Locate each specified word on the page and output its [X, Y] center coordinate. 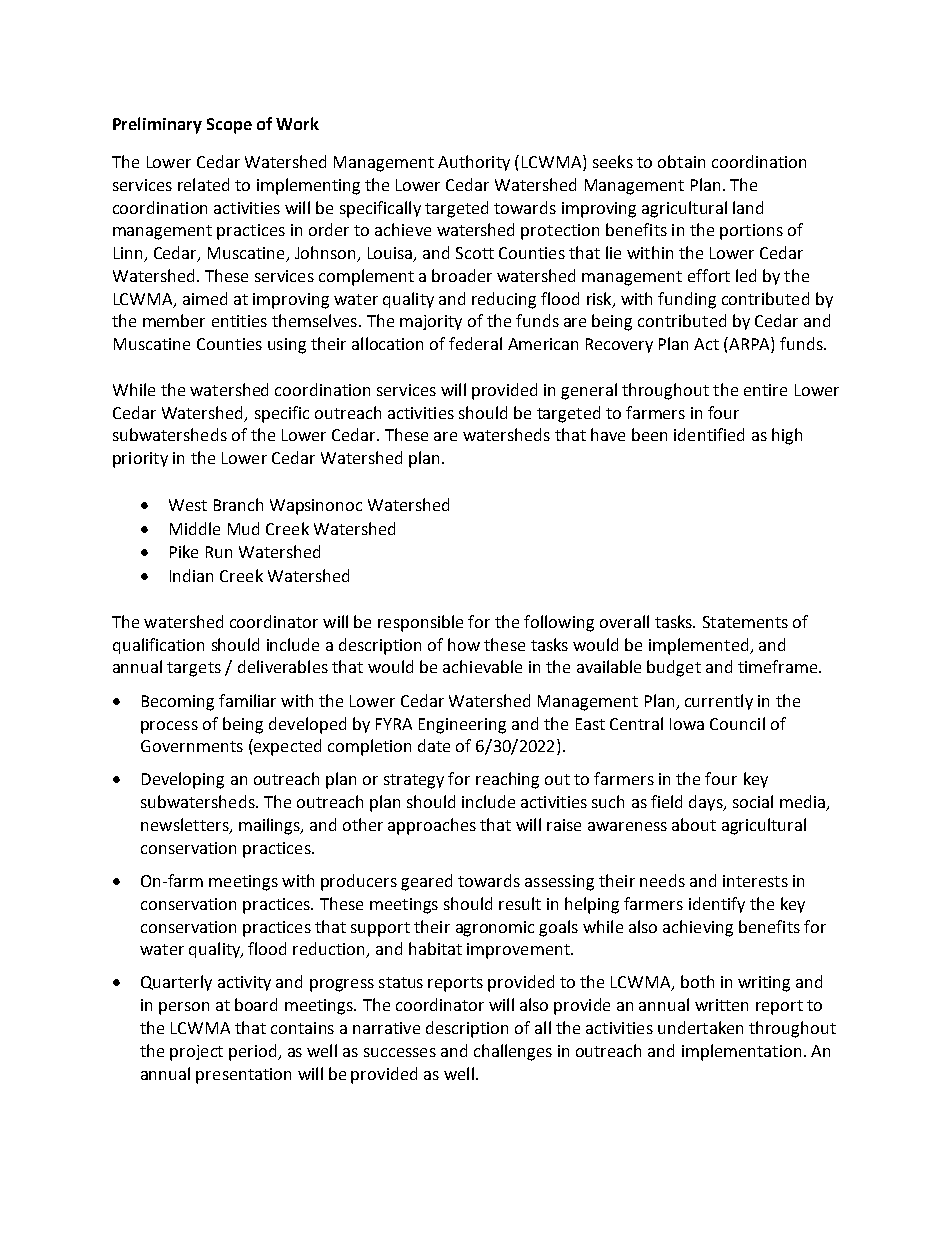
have [608, 434]
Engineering [462, 726]
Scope [229, 126]
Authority [474, 163]
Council [737, 723]
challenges [513, 1052]
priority [140, 460]
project [196, 1053]
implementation [741, 1052]
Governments [192, 746]
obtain [681, 161]
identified [709, 434]
